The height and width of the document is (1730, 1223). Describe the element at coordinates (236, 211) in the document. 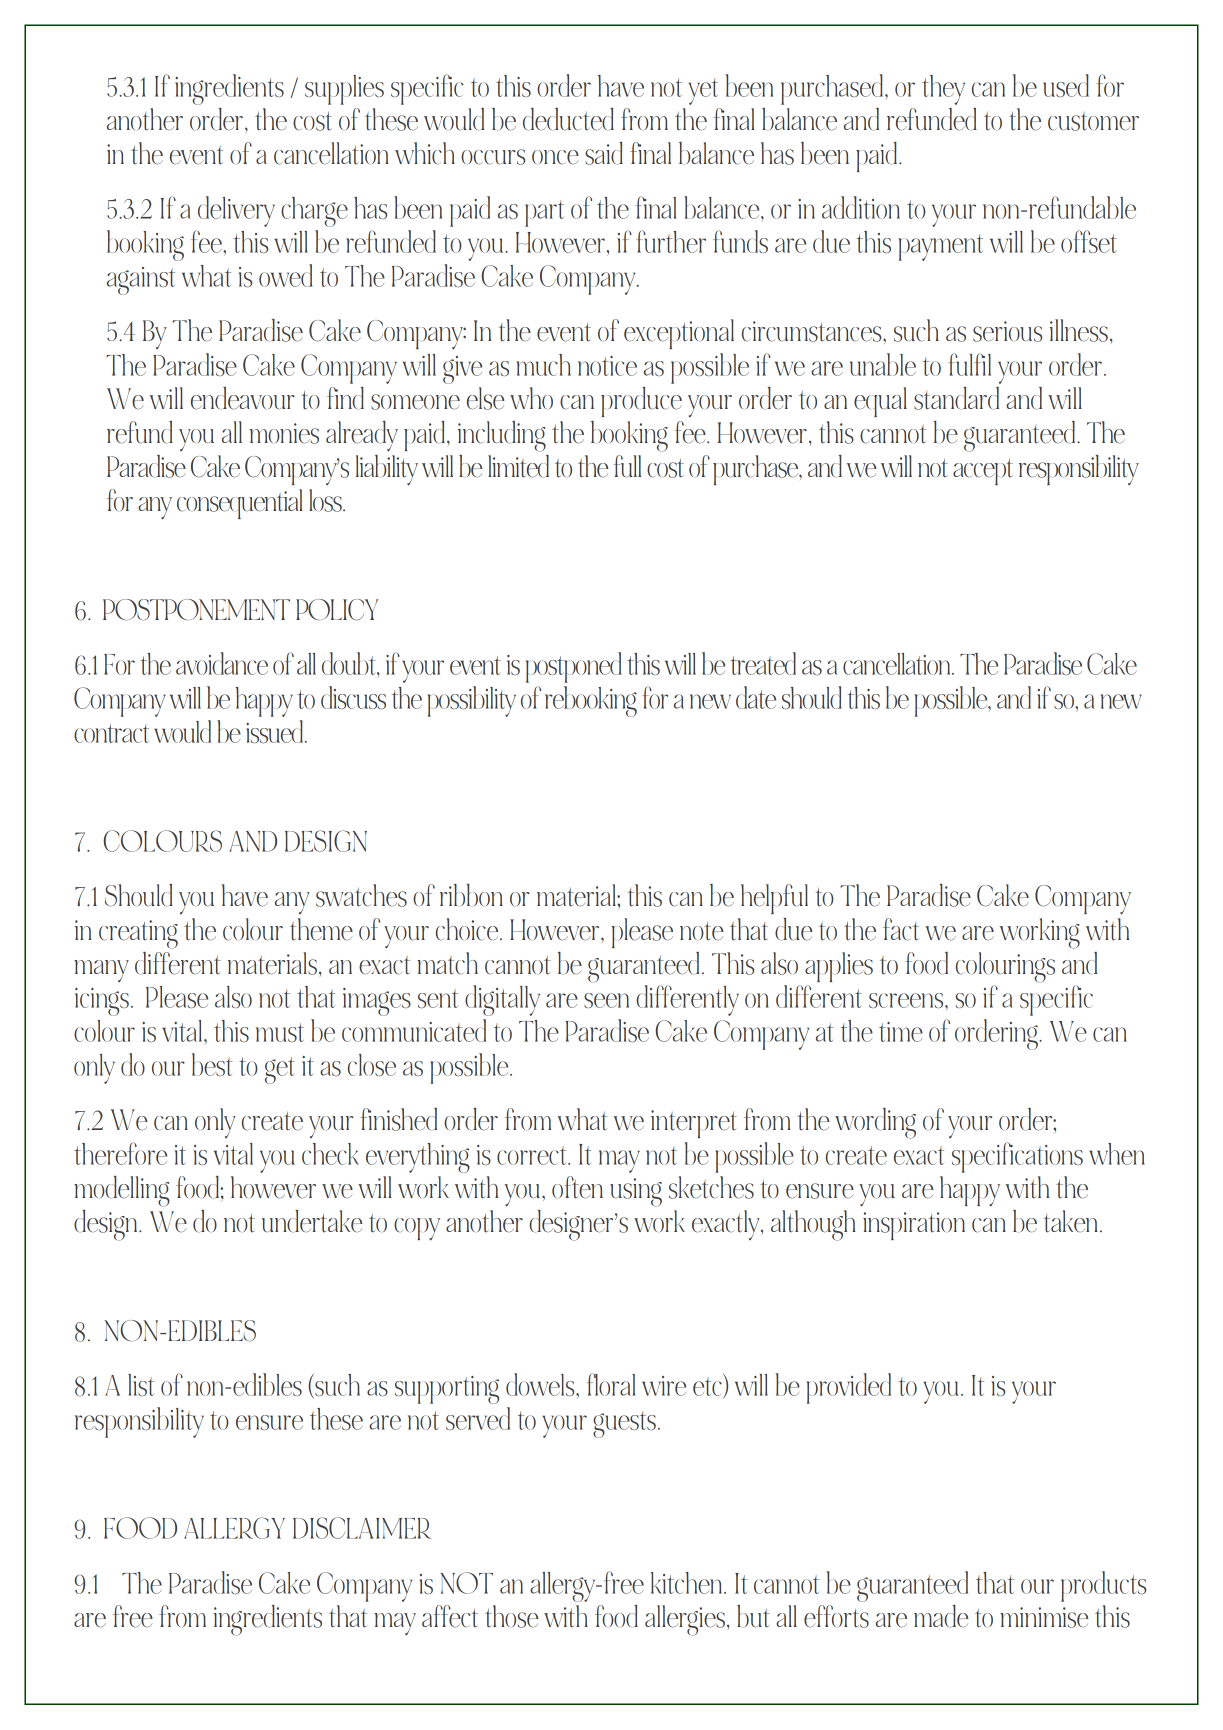

I see `delivery` at that location.
